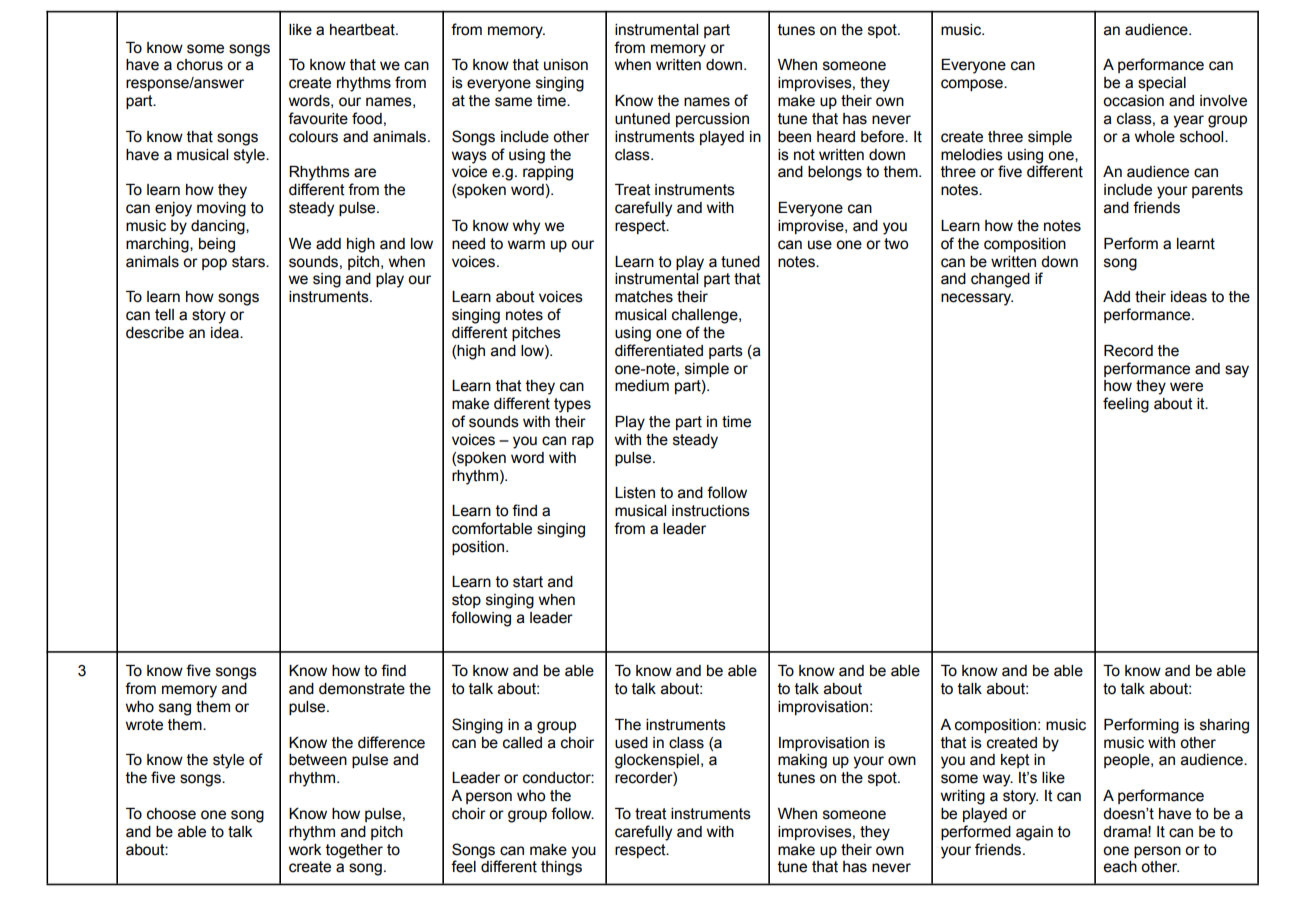 The height and width of the screenshot is (924, 1307). I want to click on unison, so click(566, 65).
